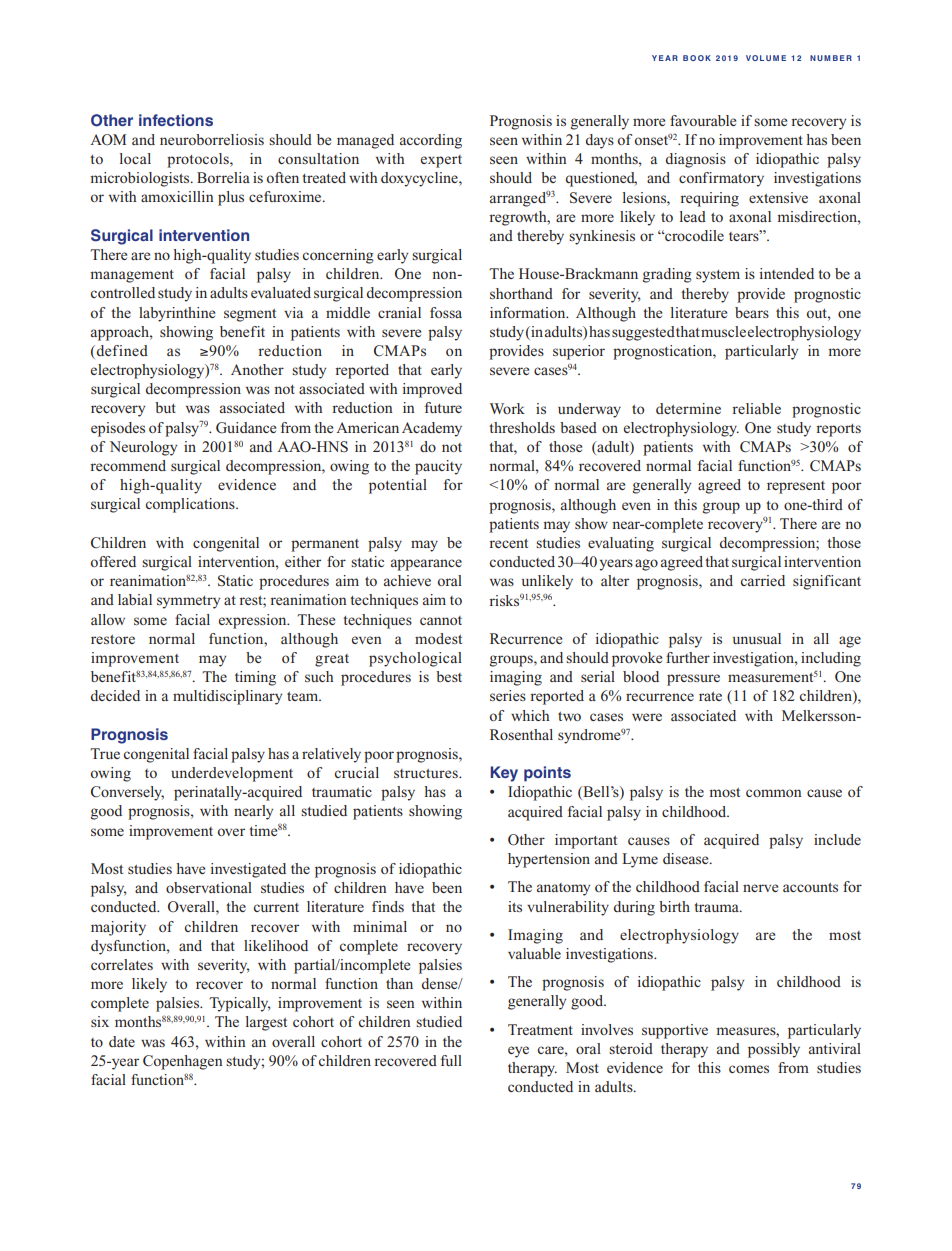 The image size is (952, 1251). What do you see at coordinates (188, 602) in the page?
I see `symmetry` at bounding box center [188, 602].
